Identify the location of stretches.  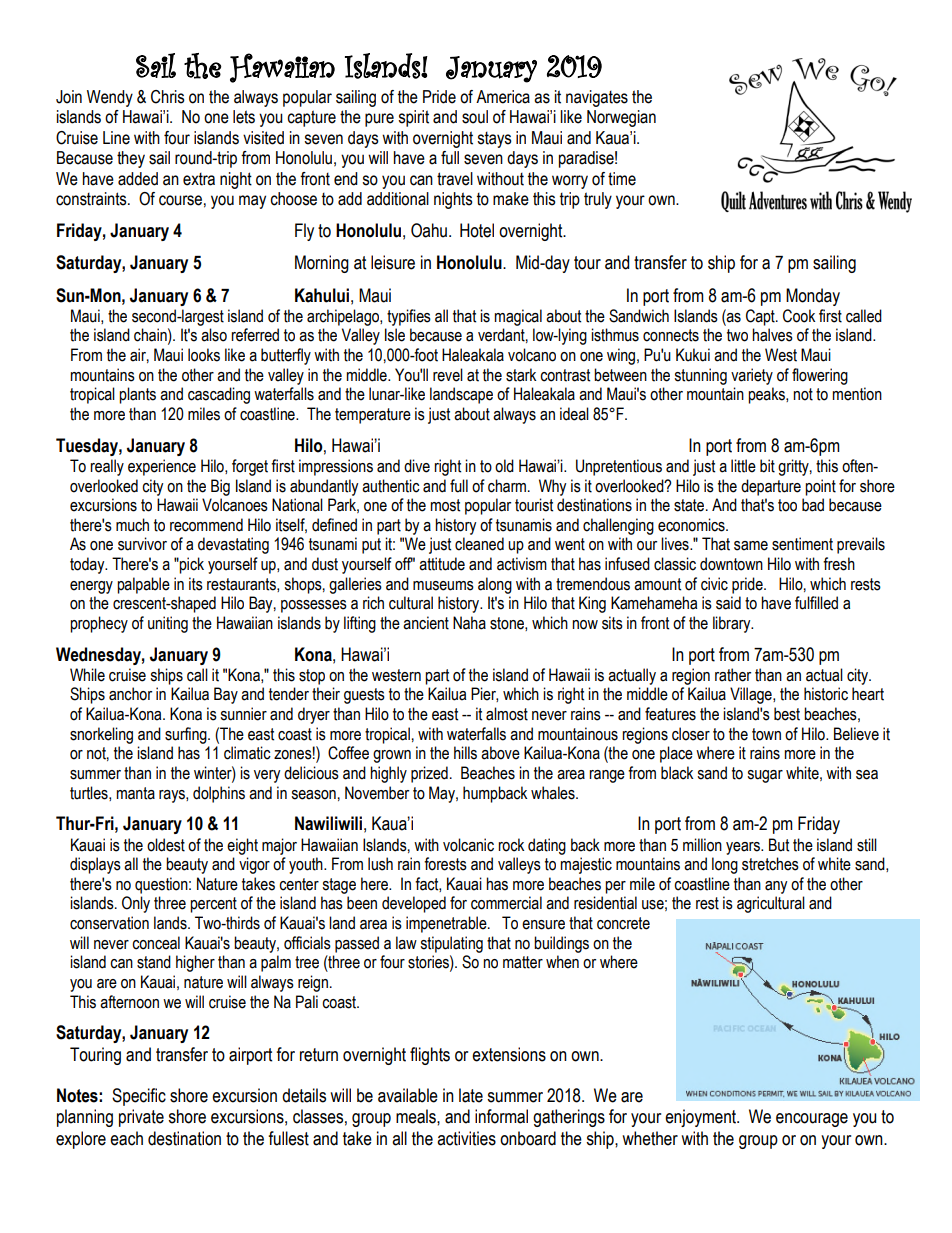
(770, 864).
